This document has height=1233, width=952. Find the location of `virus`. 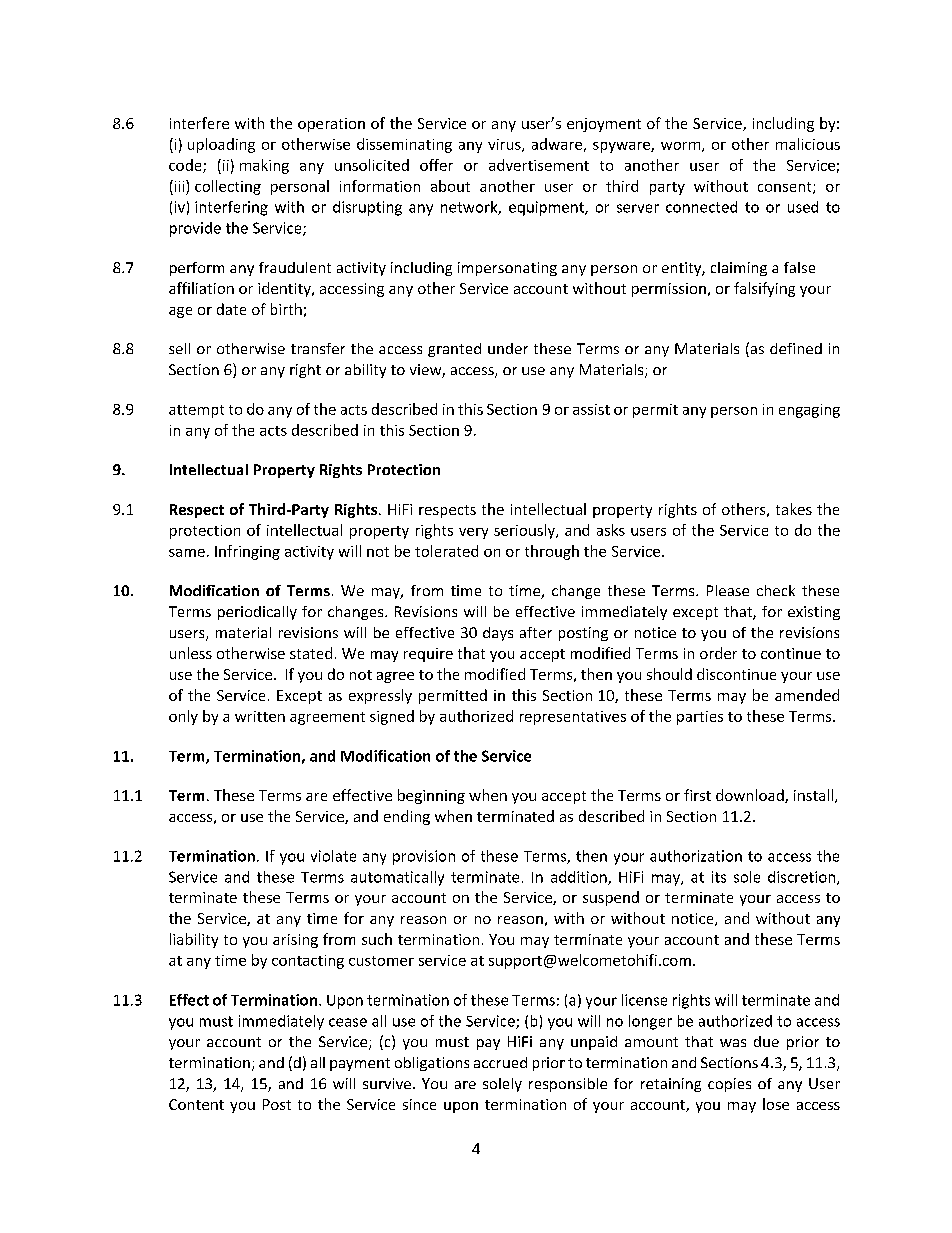

virus is located at coordinates (505, 145).
